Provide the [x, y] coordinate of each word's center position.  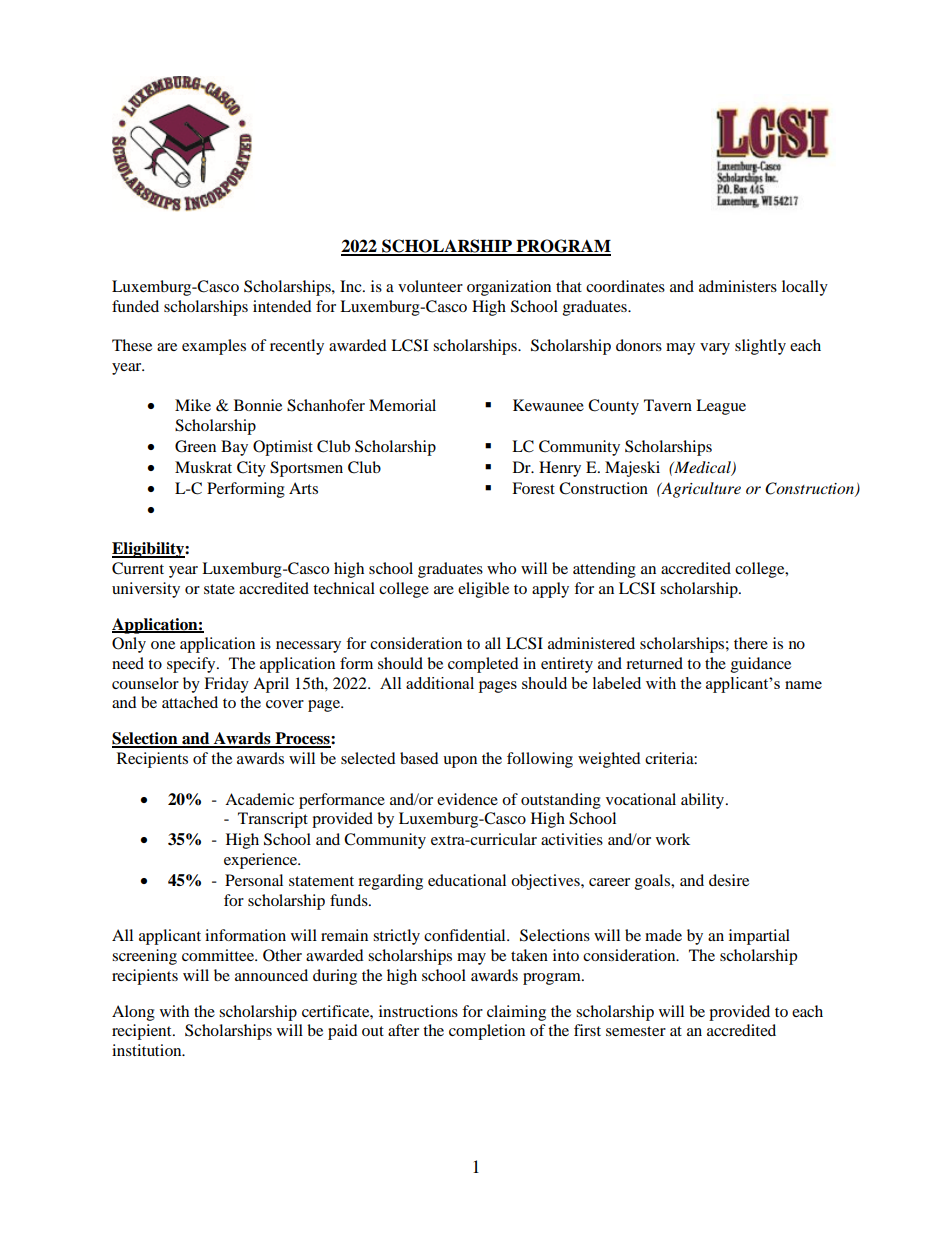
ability [704, 801]
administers [738, 286]
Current [138, 568]
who [501, 568]
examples [214, 347]
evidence [467, 799]
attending [604, 570]
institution [148, 1050]
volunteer [430, 286]
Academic [259, 799]
